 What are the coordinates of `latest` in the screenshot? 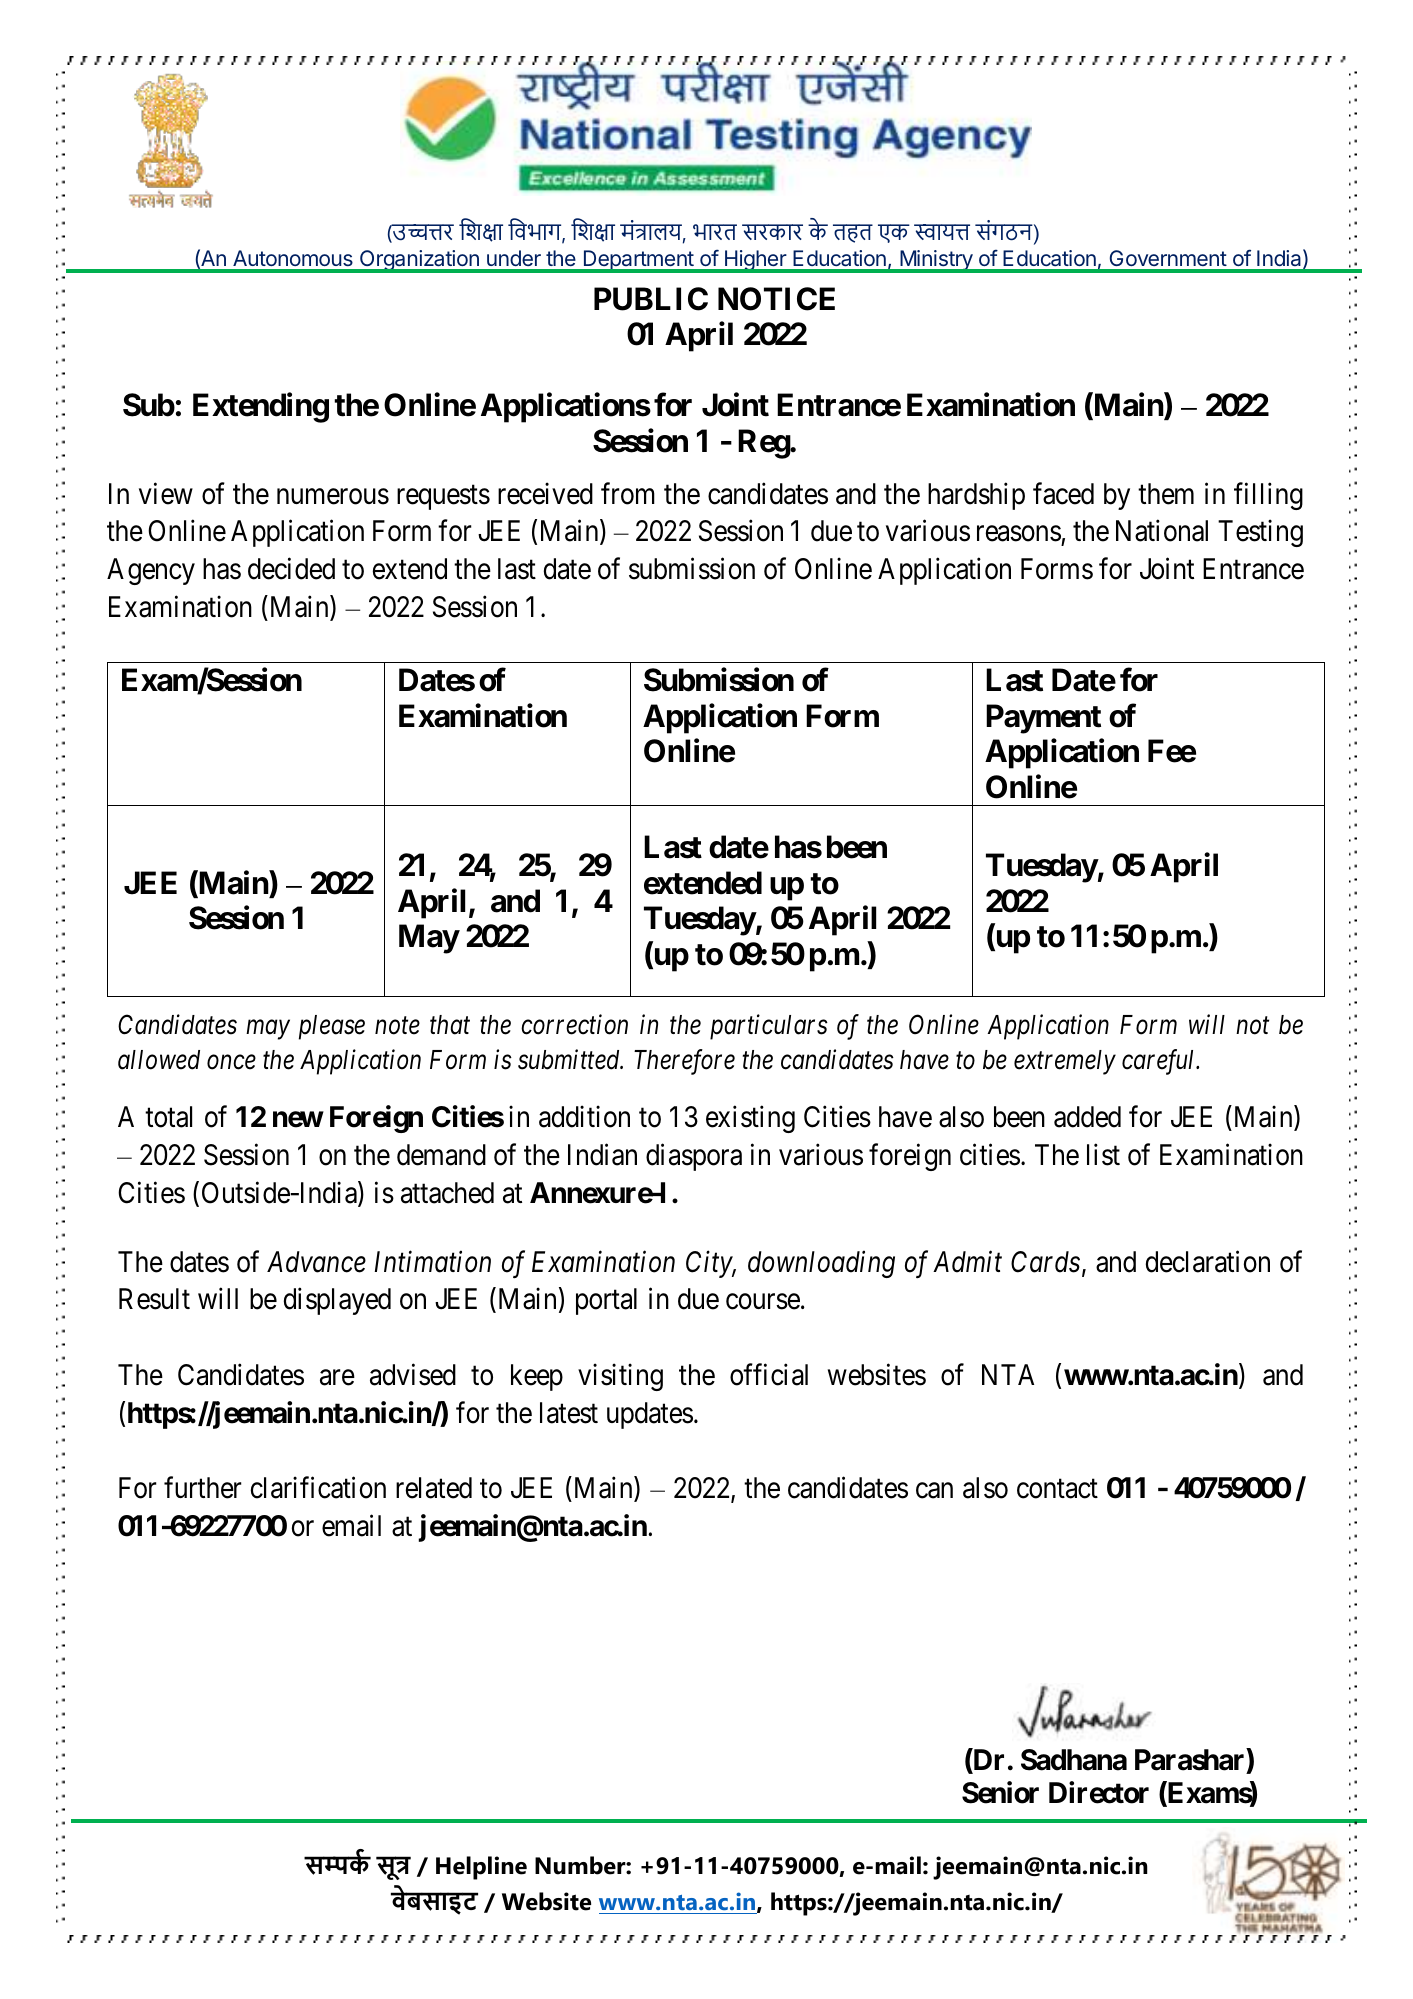 It's located at (569, 1413).
